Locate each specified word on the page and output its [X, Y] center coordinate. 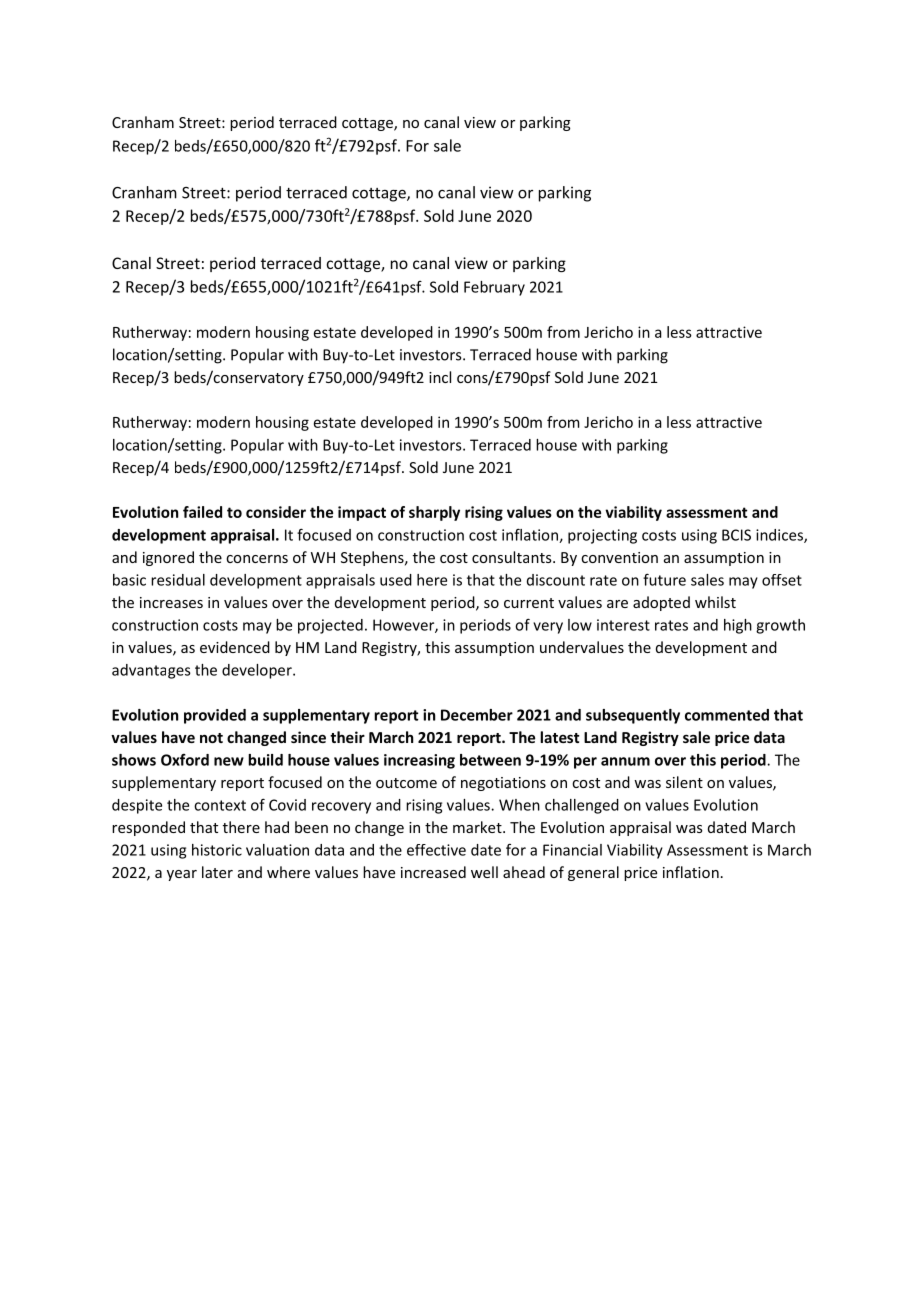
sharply [434, 513]
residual [178, 580]
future [664, 579]
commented [727, 715]
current [529, 603]
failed [202, 512]
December [477, 715]
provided [215, 716]
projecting [602, 536]
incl [440, 377]
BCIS [736, 535]
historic [217, 850]
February [494, 288]
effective [436, 850]
